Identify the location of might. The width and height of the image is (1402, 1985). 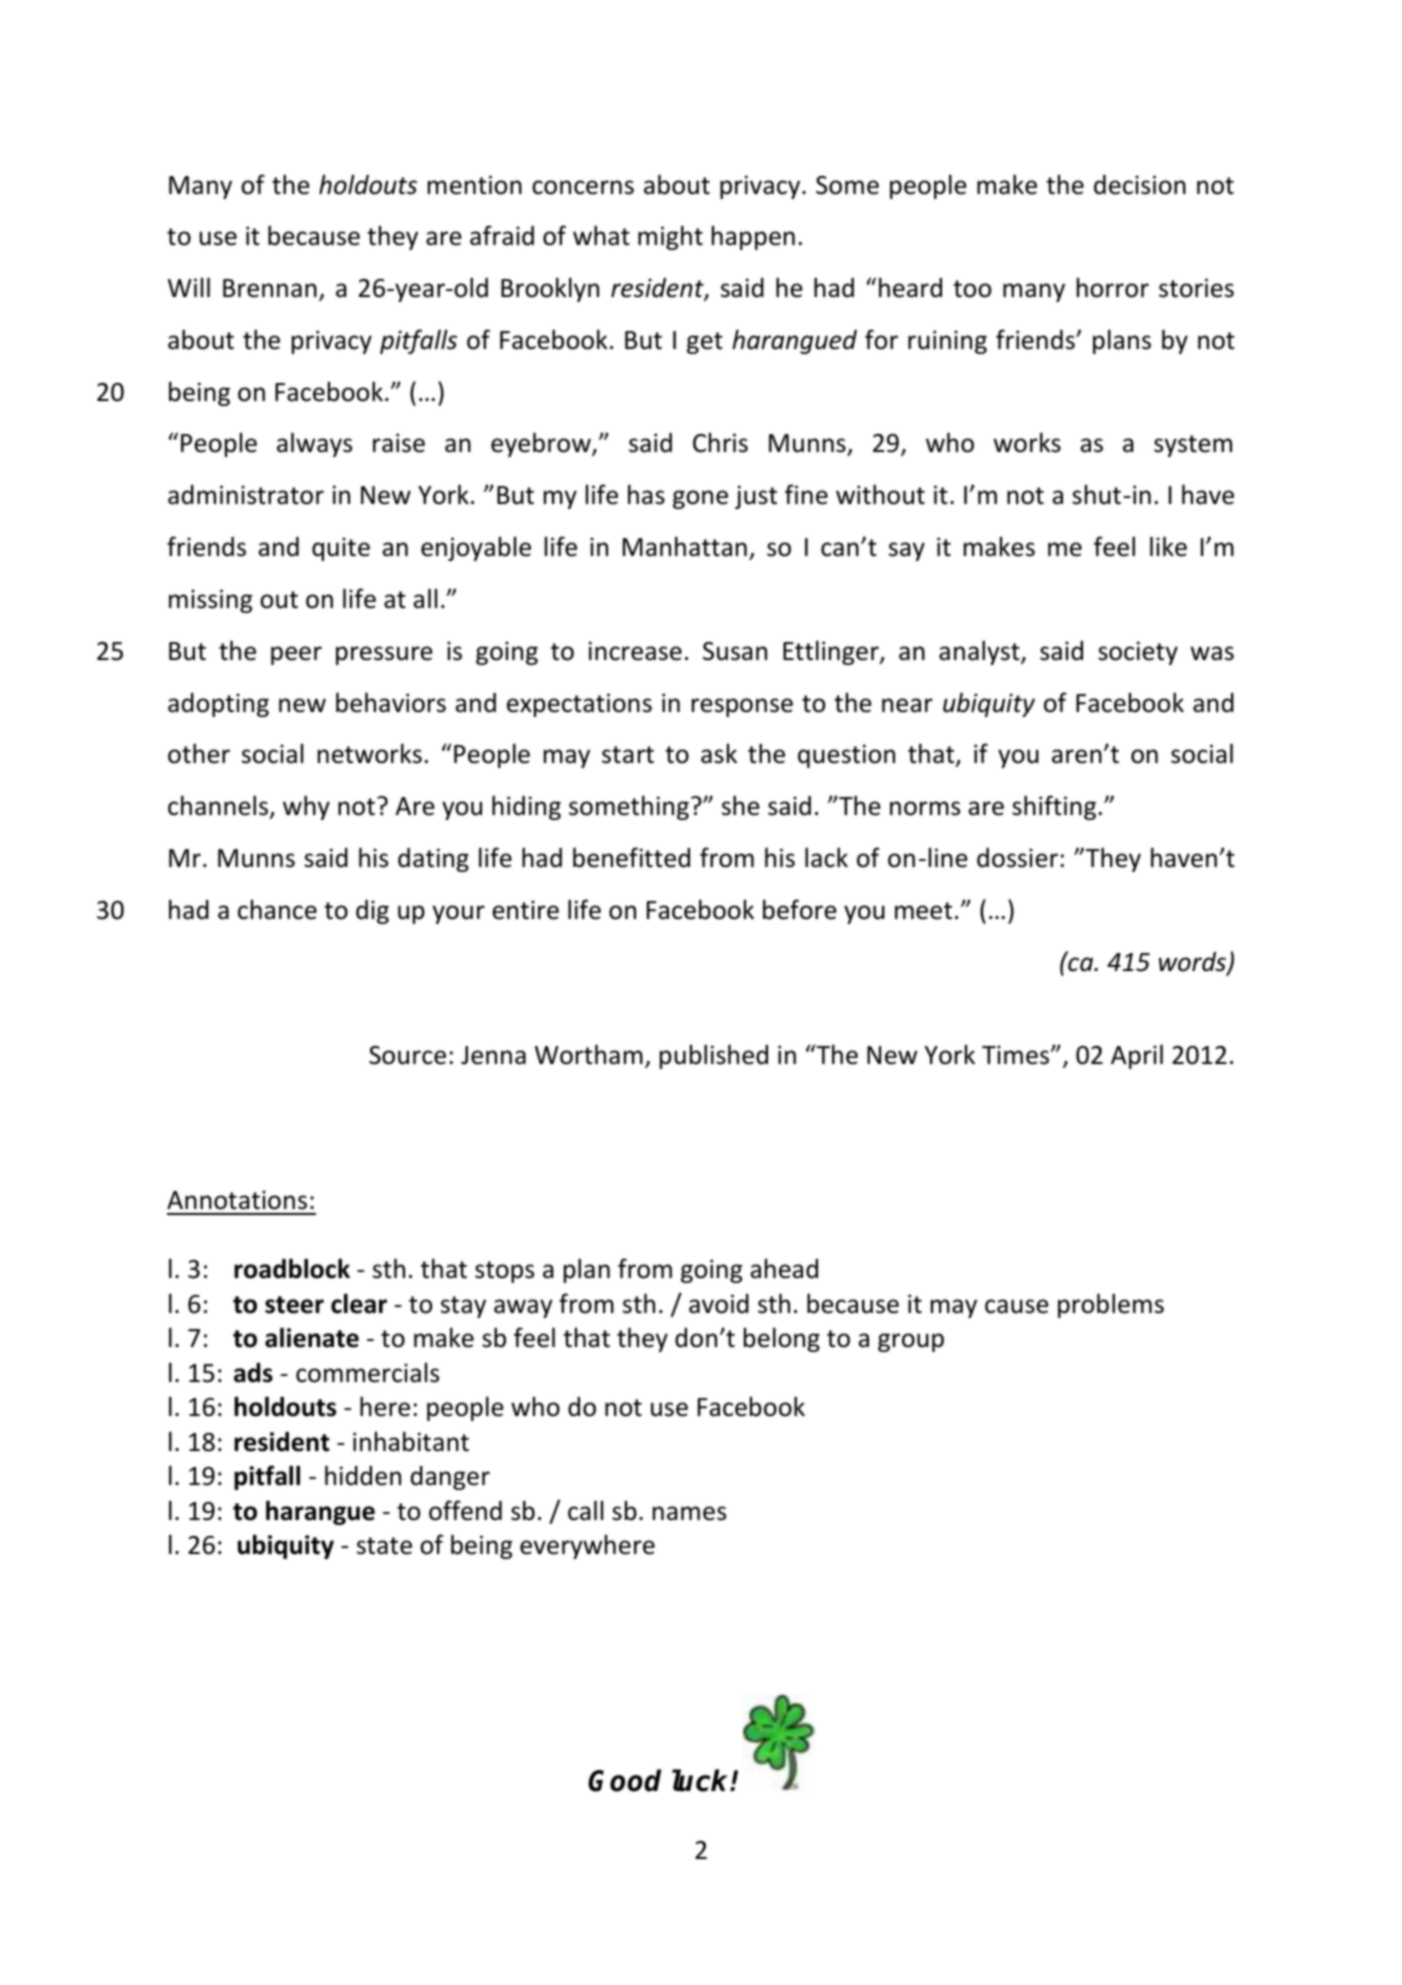
(670, 237).
